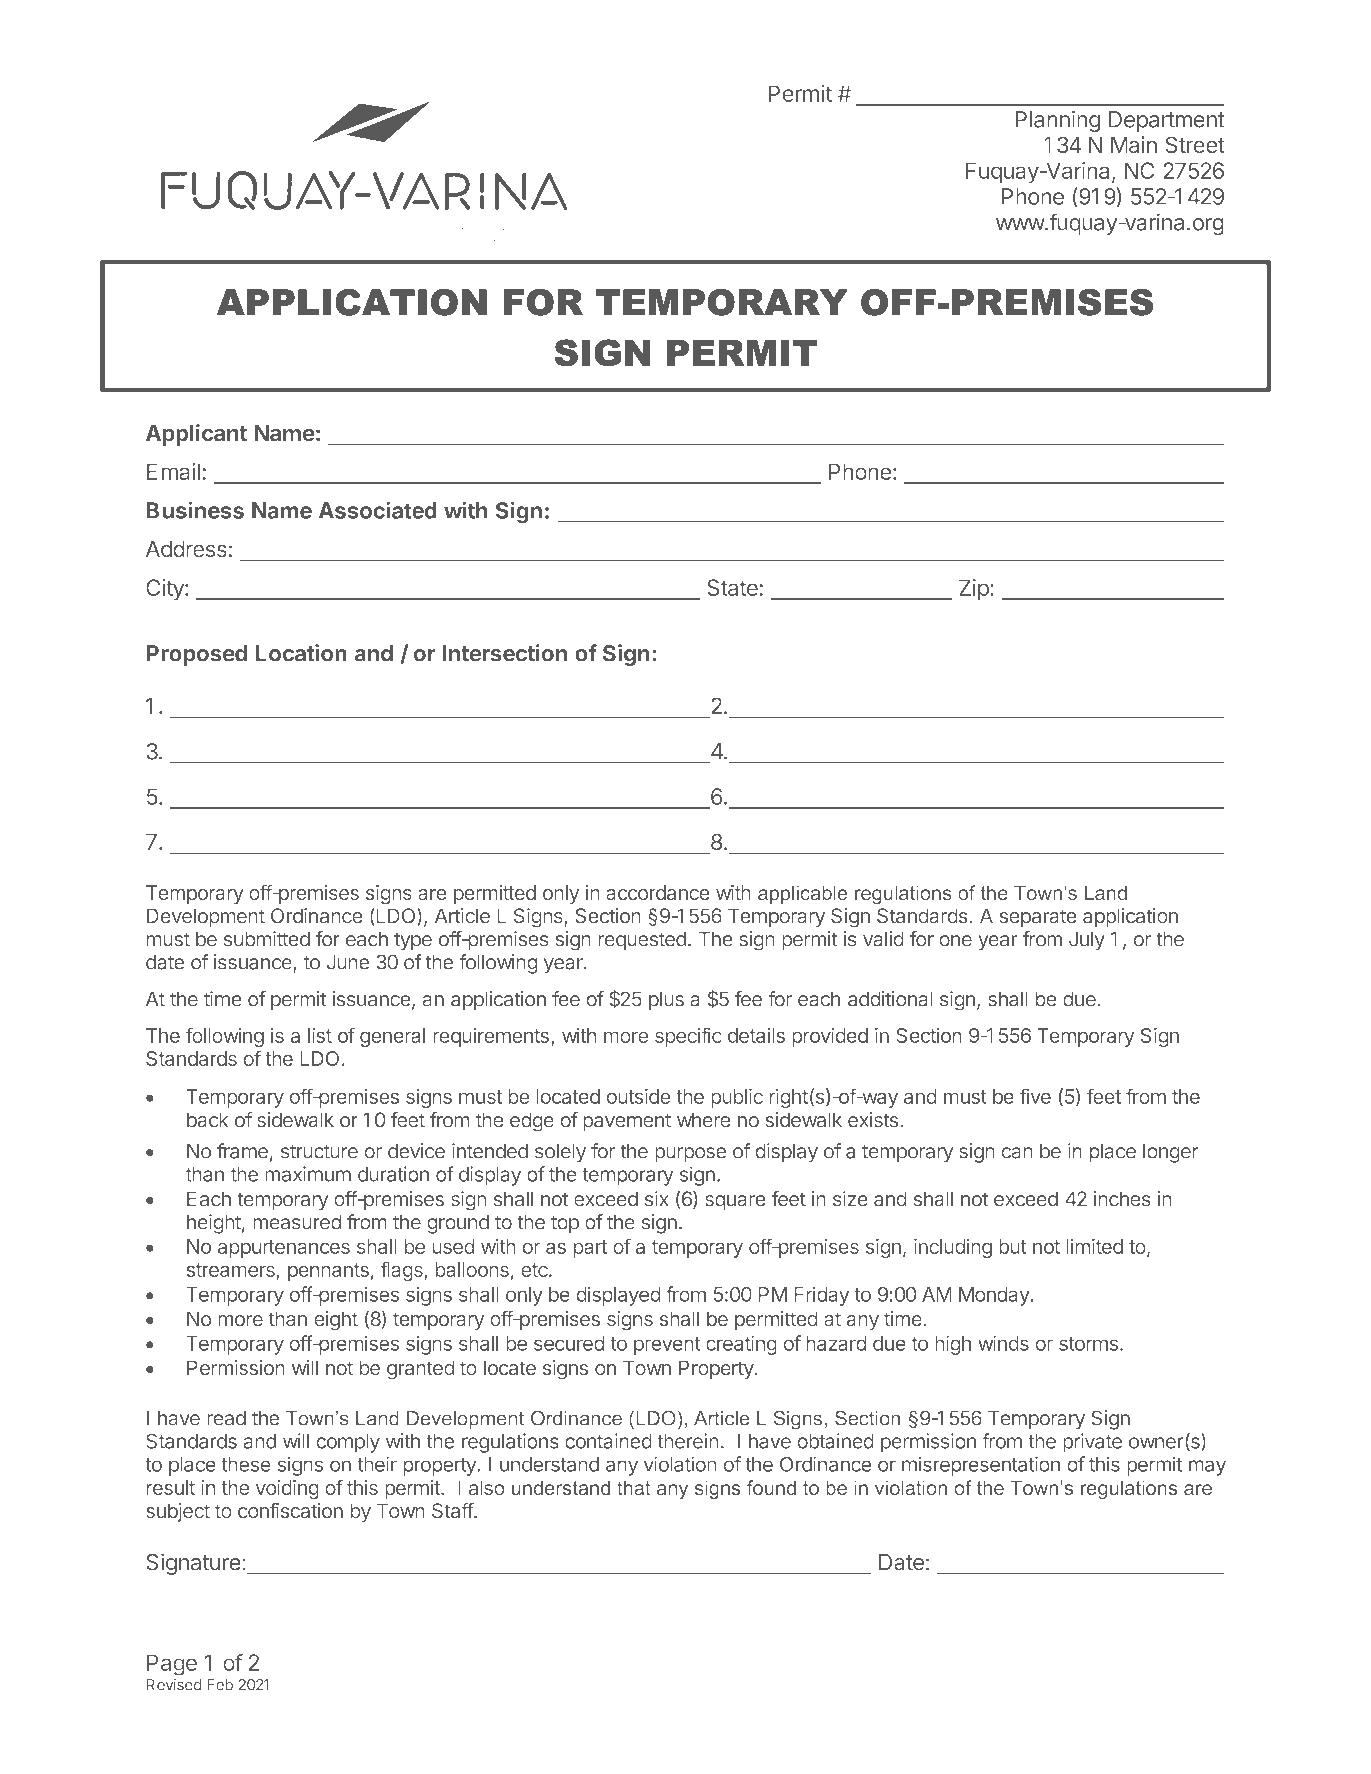  What do you see at coordinates (1038, 918) in the screenshot?
I see `separate` at bounding box center [1038, 918].
